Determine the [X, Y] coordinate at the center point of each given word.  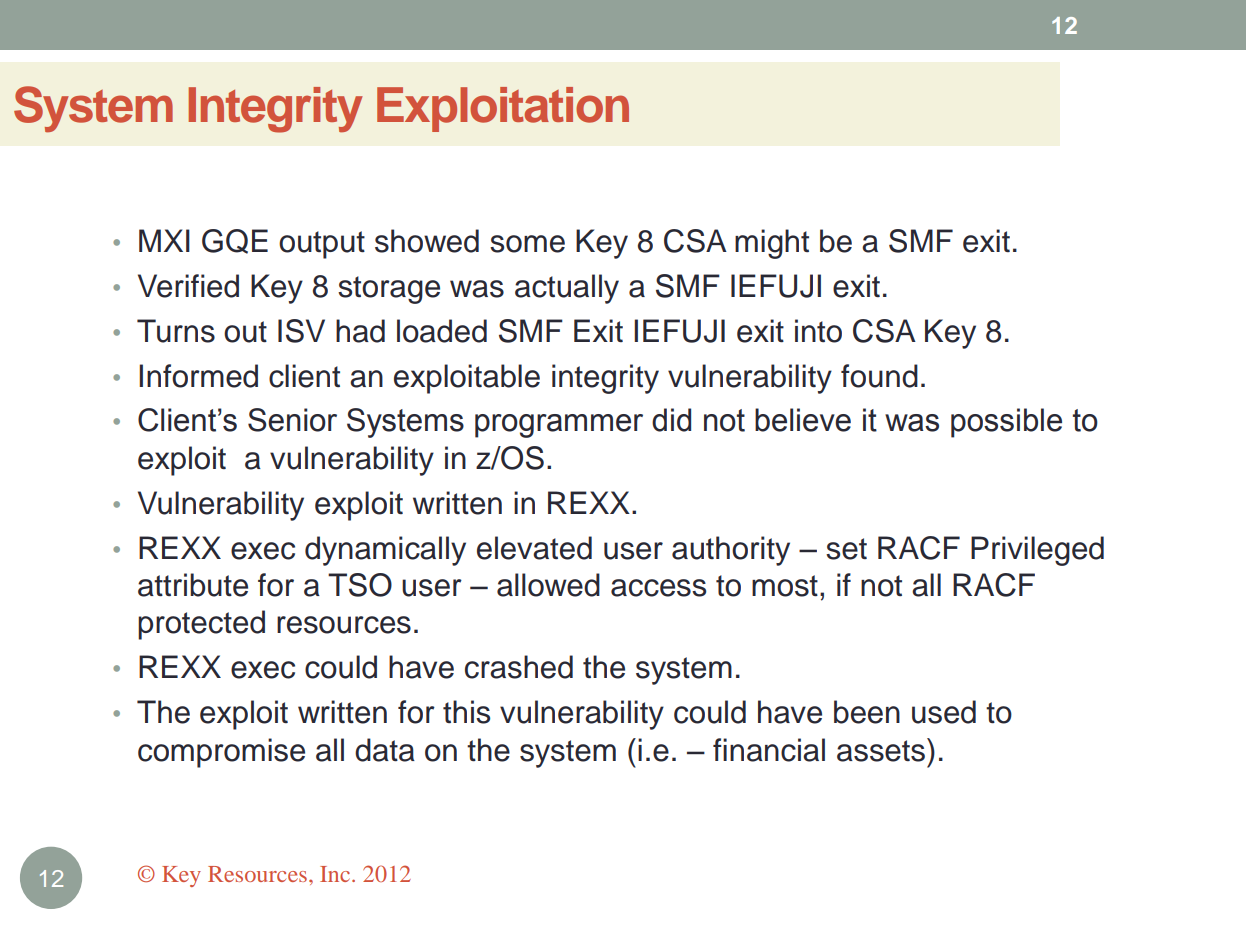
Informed [198, 376]
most [785, 586]
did [671, 420]
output [322, 245]
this [466, 712]
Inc [336, 874]
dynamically [385, 551]
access [658, 588]
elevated [534, 548]
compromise [221, 753]
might [772, 244]
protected [201, 625]
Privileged [1037, 551]
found [879, 376]
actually [567, 289]
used [944, 712]
